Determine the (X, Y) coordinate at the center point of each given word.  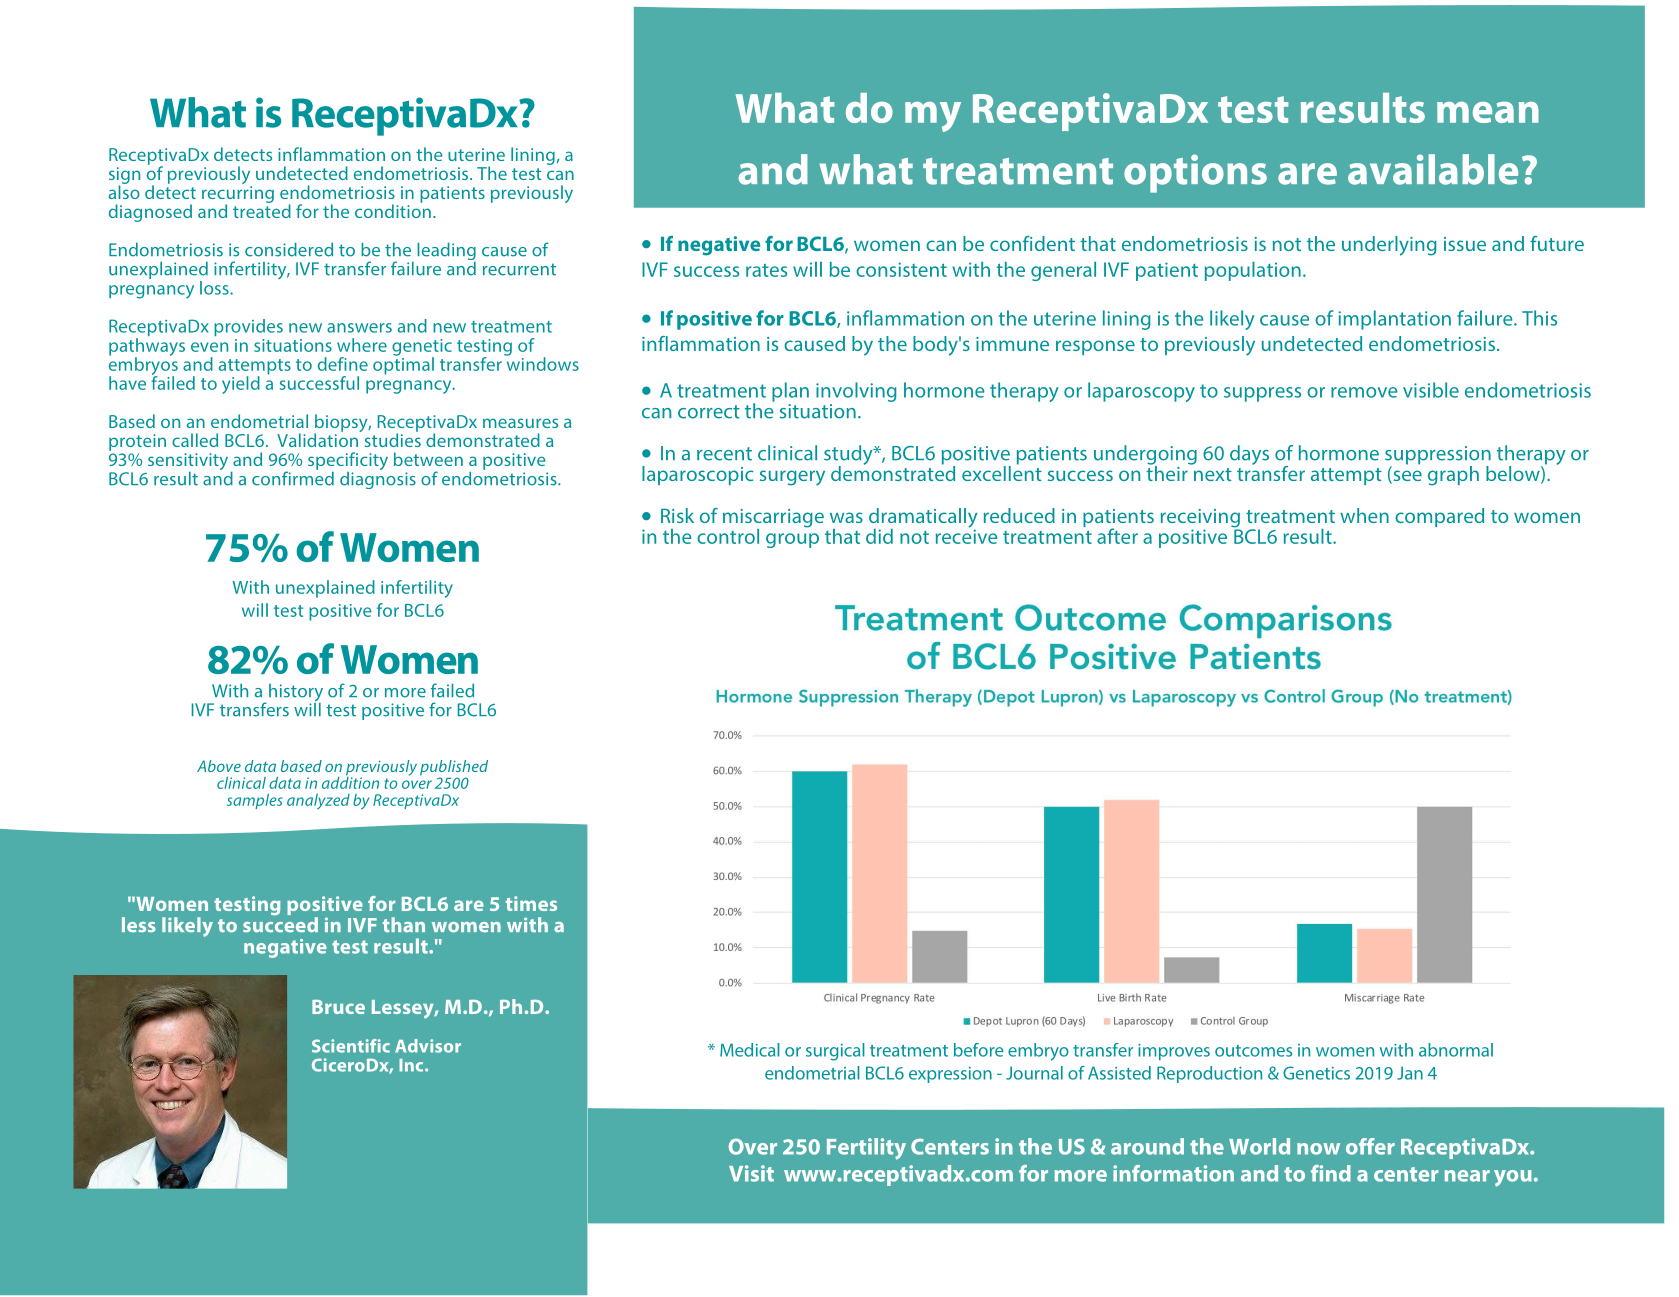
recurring (238, 195)
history (296, 694)
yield (241, 385)
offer (1370, 1146)
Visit (751, 1173)
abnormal (1456, 1050)
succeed (280, 923)
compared (1439, 517)
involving (856, 392)
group (792, 540)
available (1433, 169)
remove (1364, 392)
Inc (412, 1065)
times (531, 903)
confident (1032, 243)
